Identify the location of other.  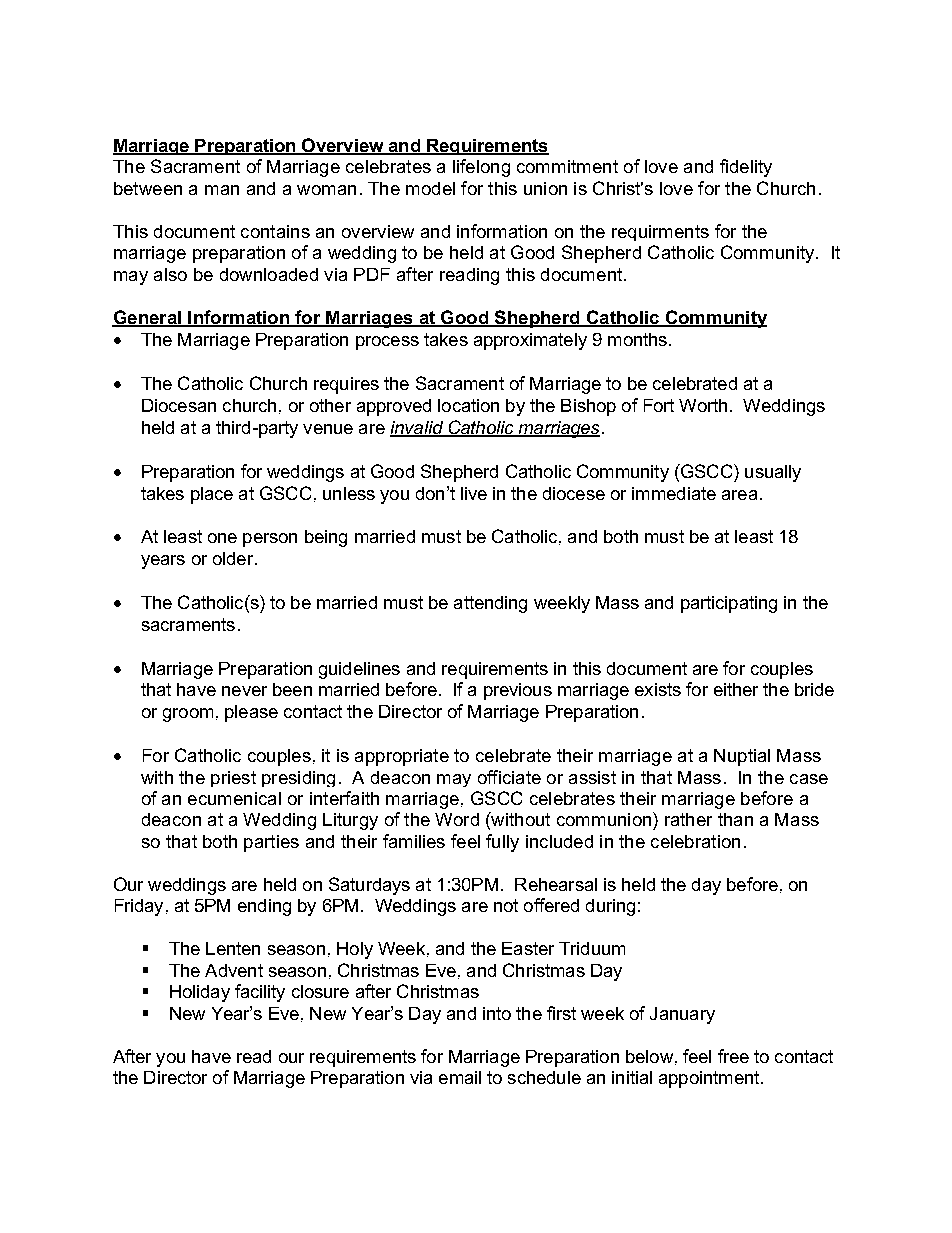
(330, 405).
